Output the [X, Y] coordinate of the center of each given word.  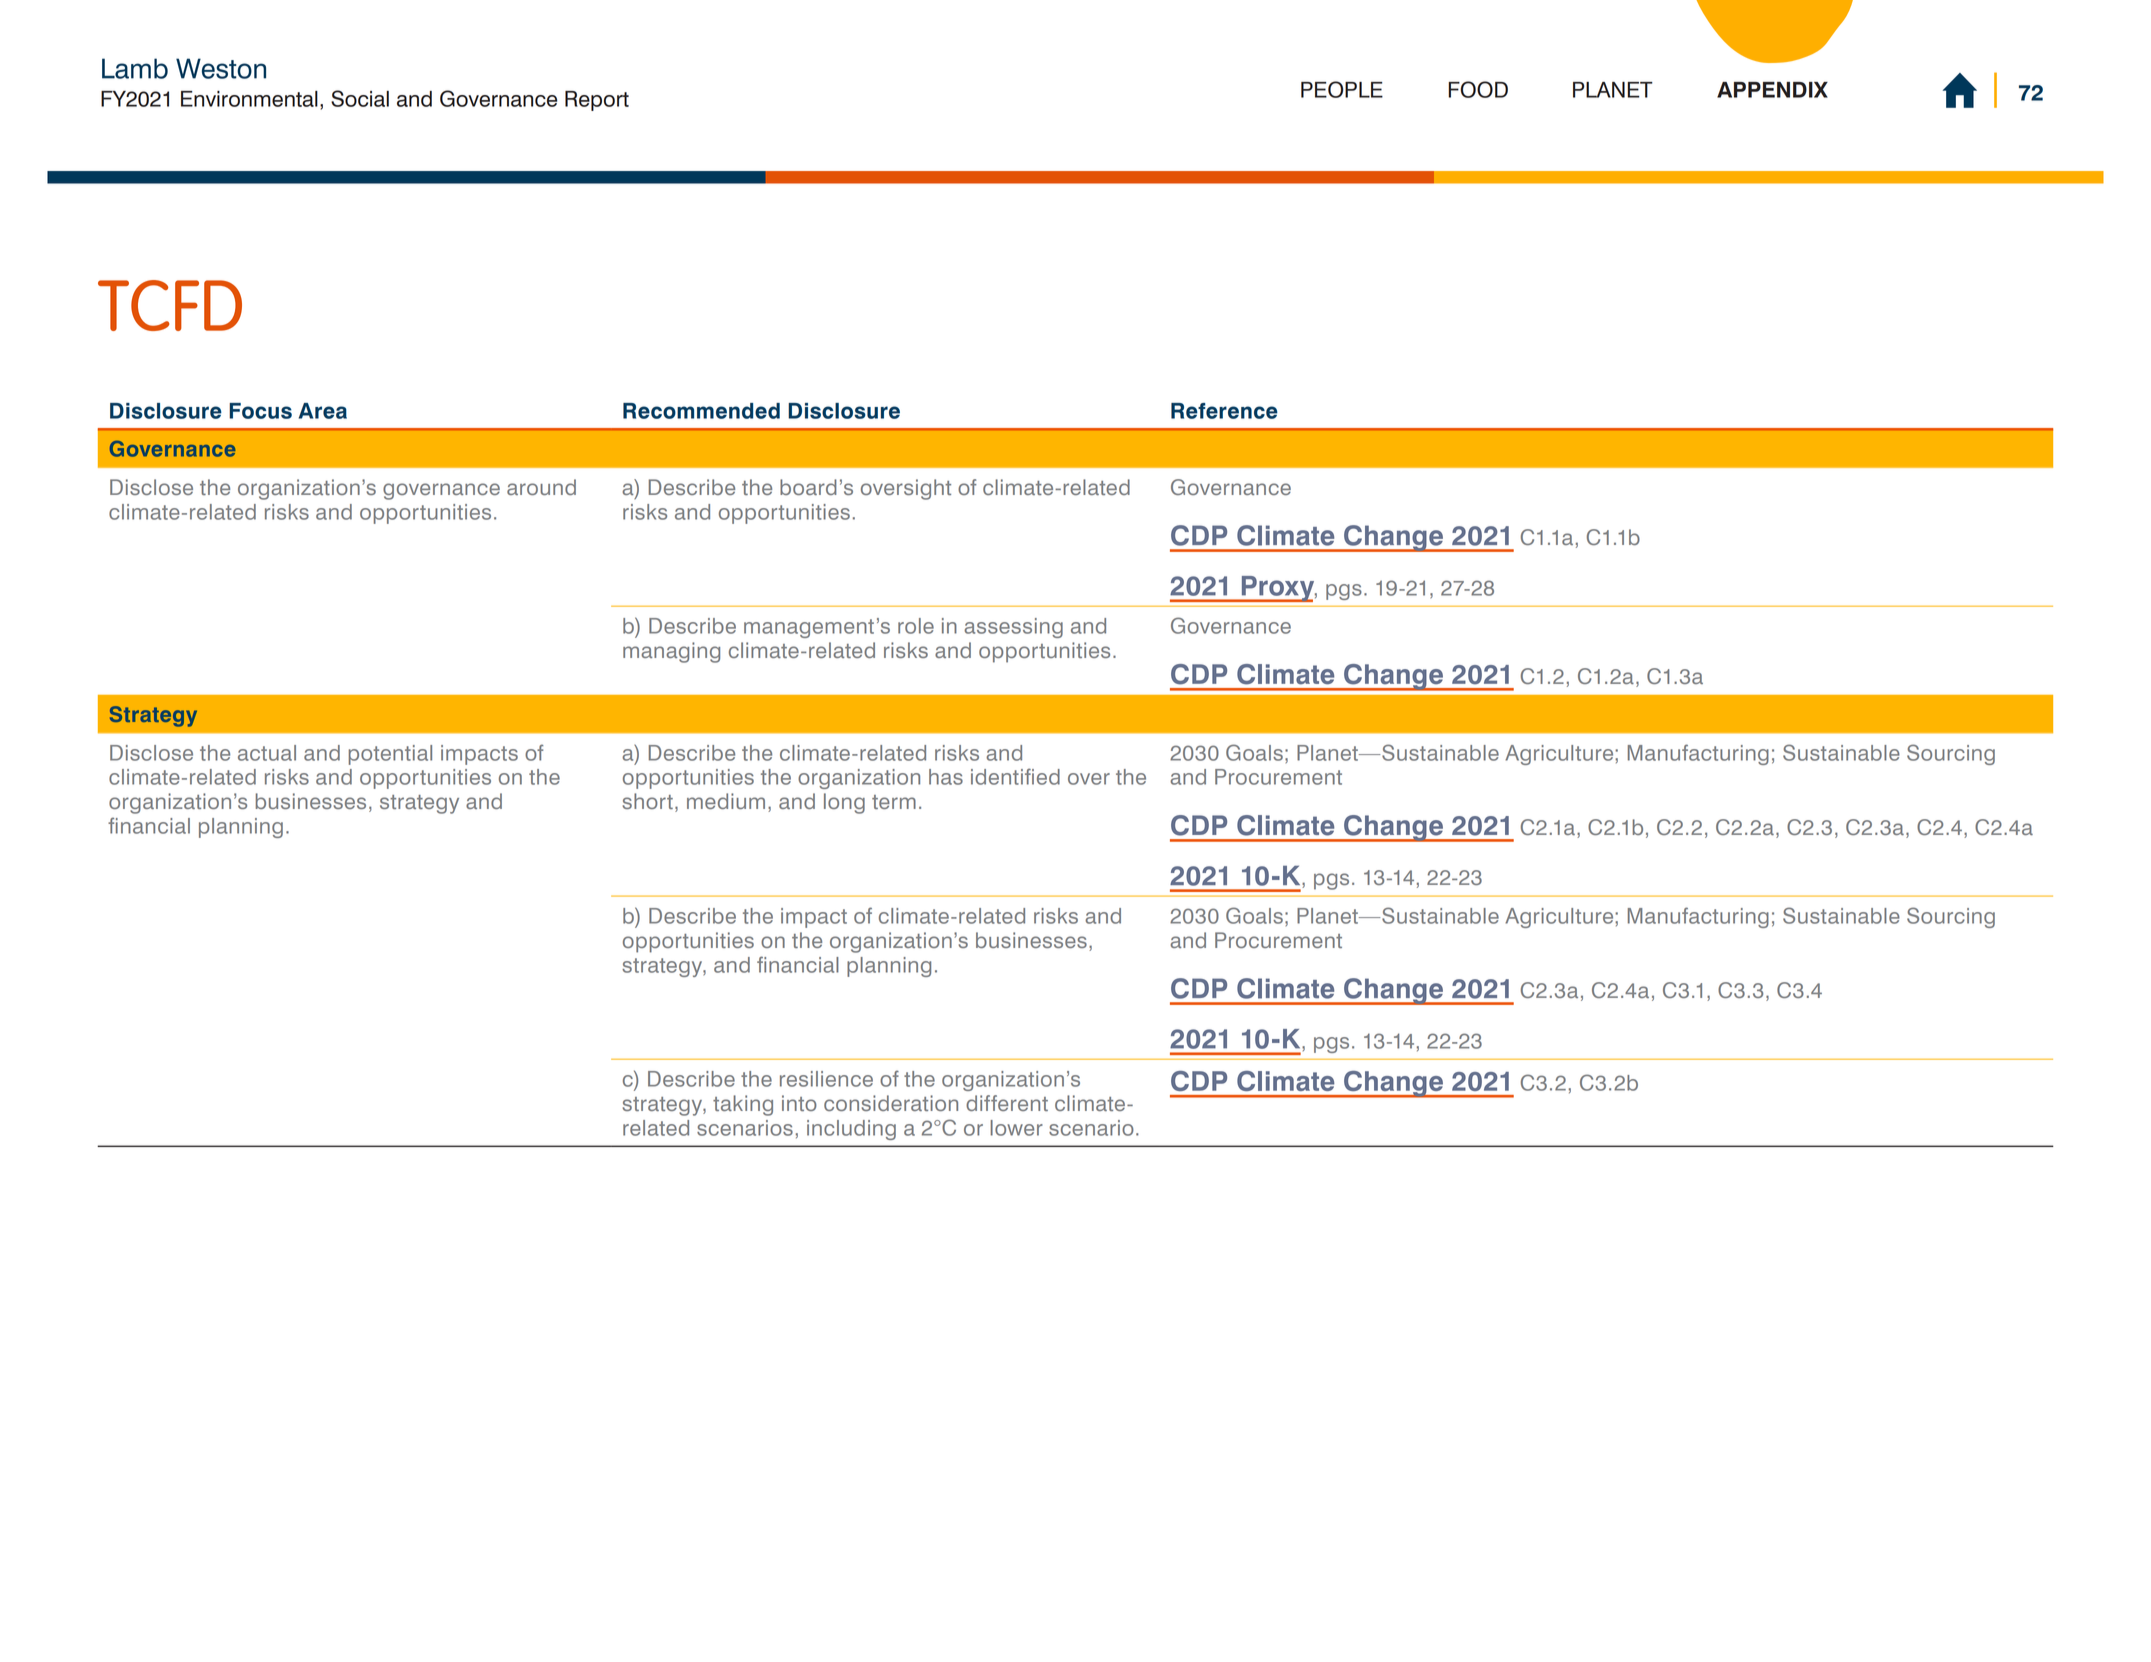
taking [743, 1105]
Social [360, 98]
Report [597, 101]
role [916, 626]
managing [671, 652]
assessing [1013, 628]
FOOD [1478, 89]
